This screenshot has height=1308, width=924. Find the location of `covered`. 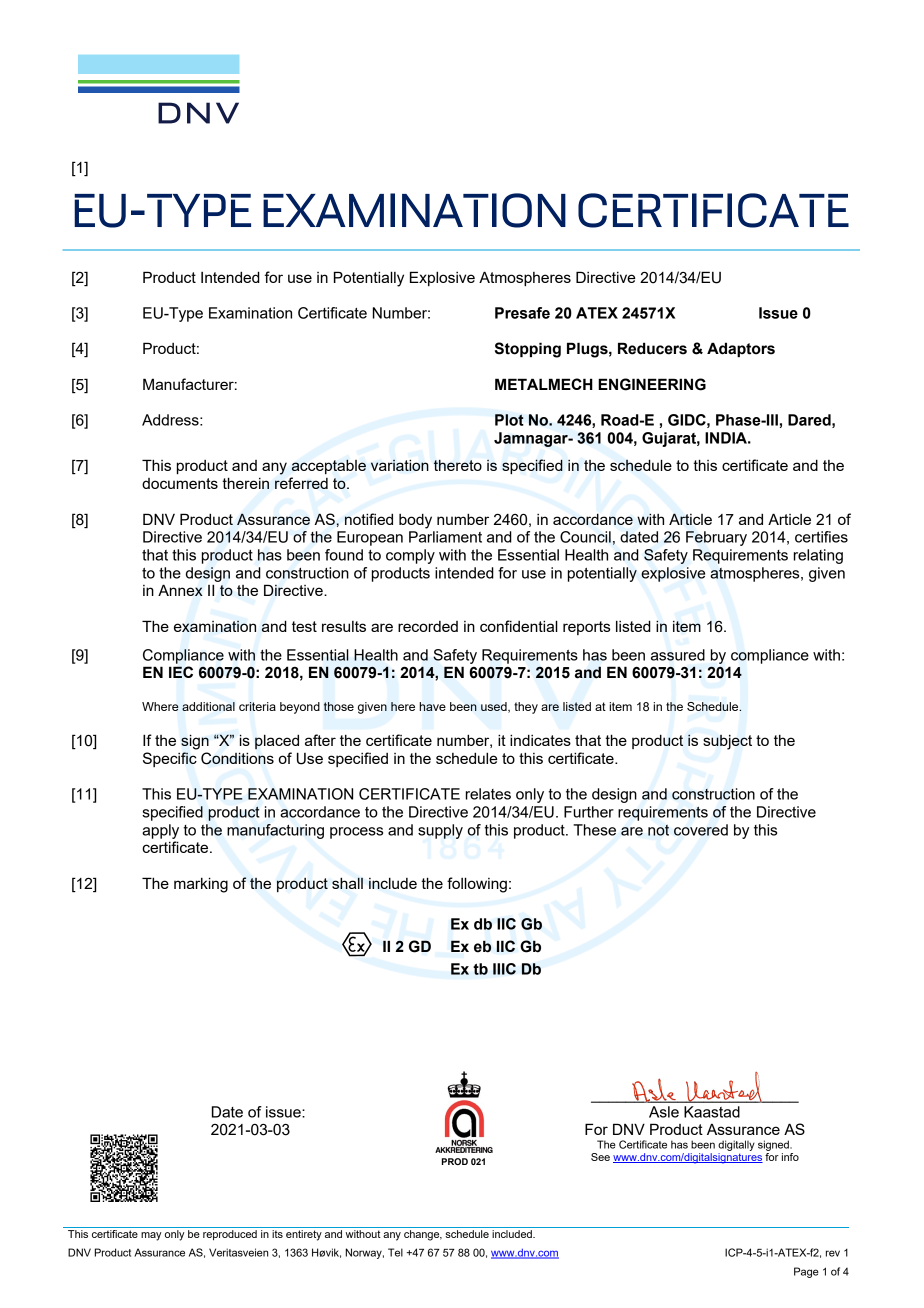

covered is located at coordinates (701, 830).
